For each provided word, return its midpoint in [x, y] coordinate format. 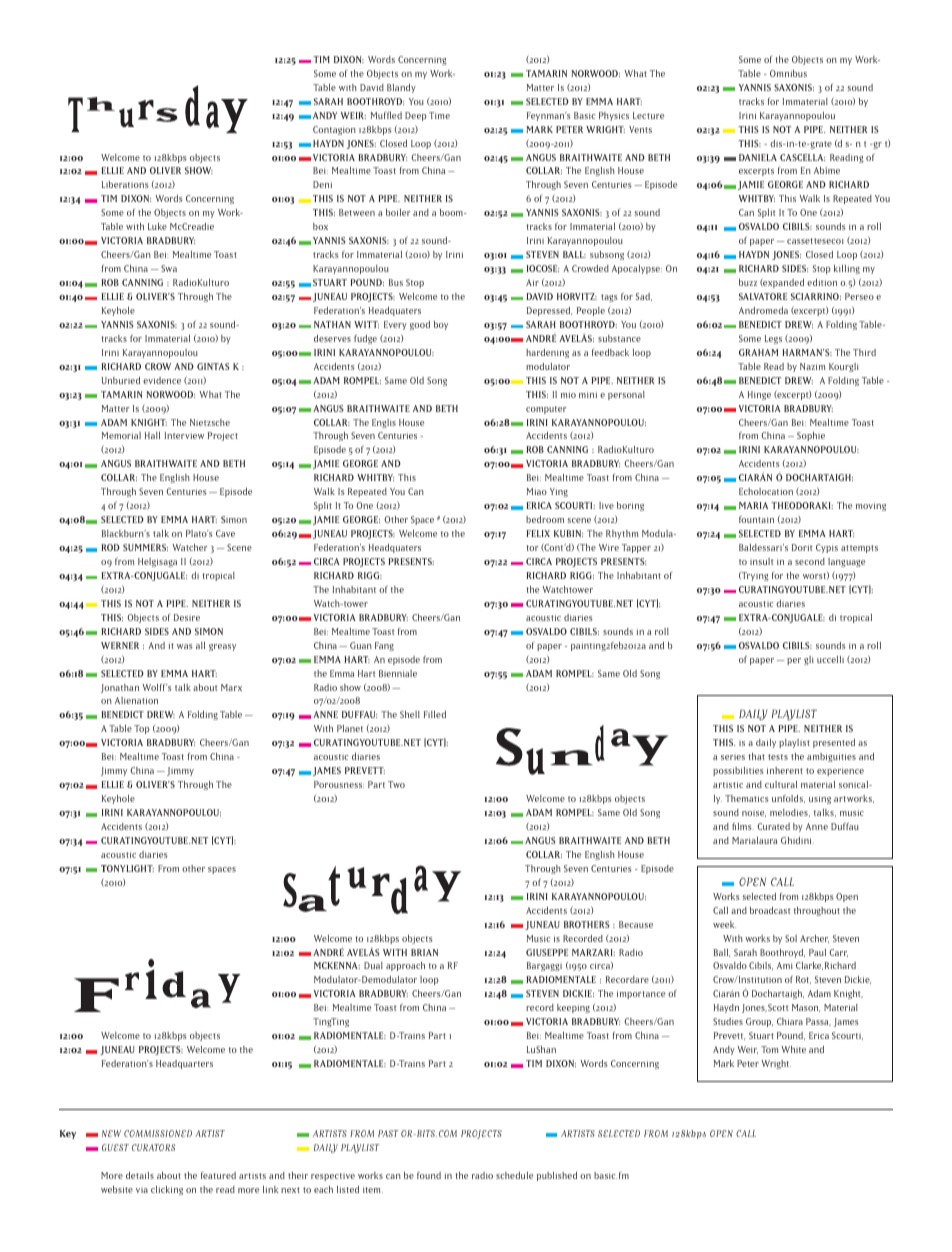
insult [762, 561]
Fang [384, 646]
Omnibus [788, 73]
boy [441, 325]
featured [218, 1175]
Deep [416, 116]
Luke [157, 226]
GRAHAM [758, 352]
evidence [162, 380]
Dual [373, 965]
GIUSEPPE [547, 952]
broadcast [770, 910]
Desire [187, 617]
